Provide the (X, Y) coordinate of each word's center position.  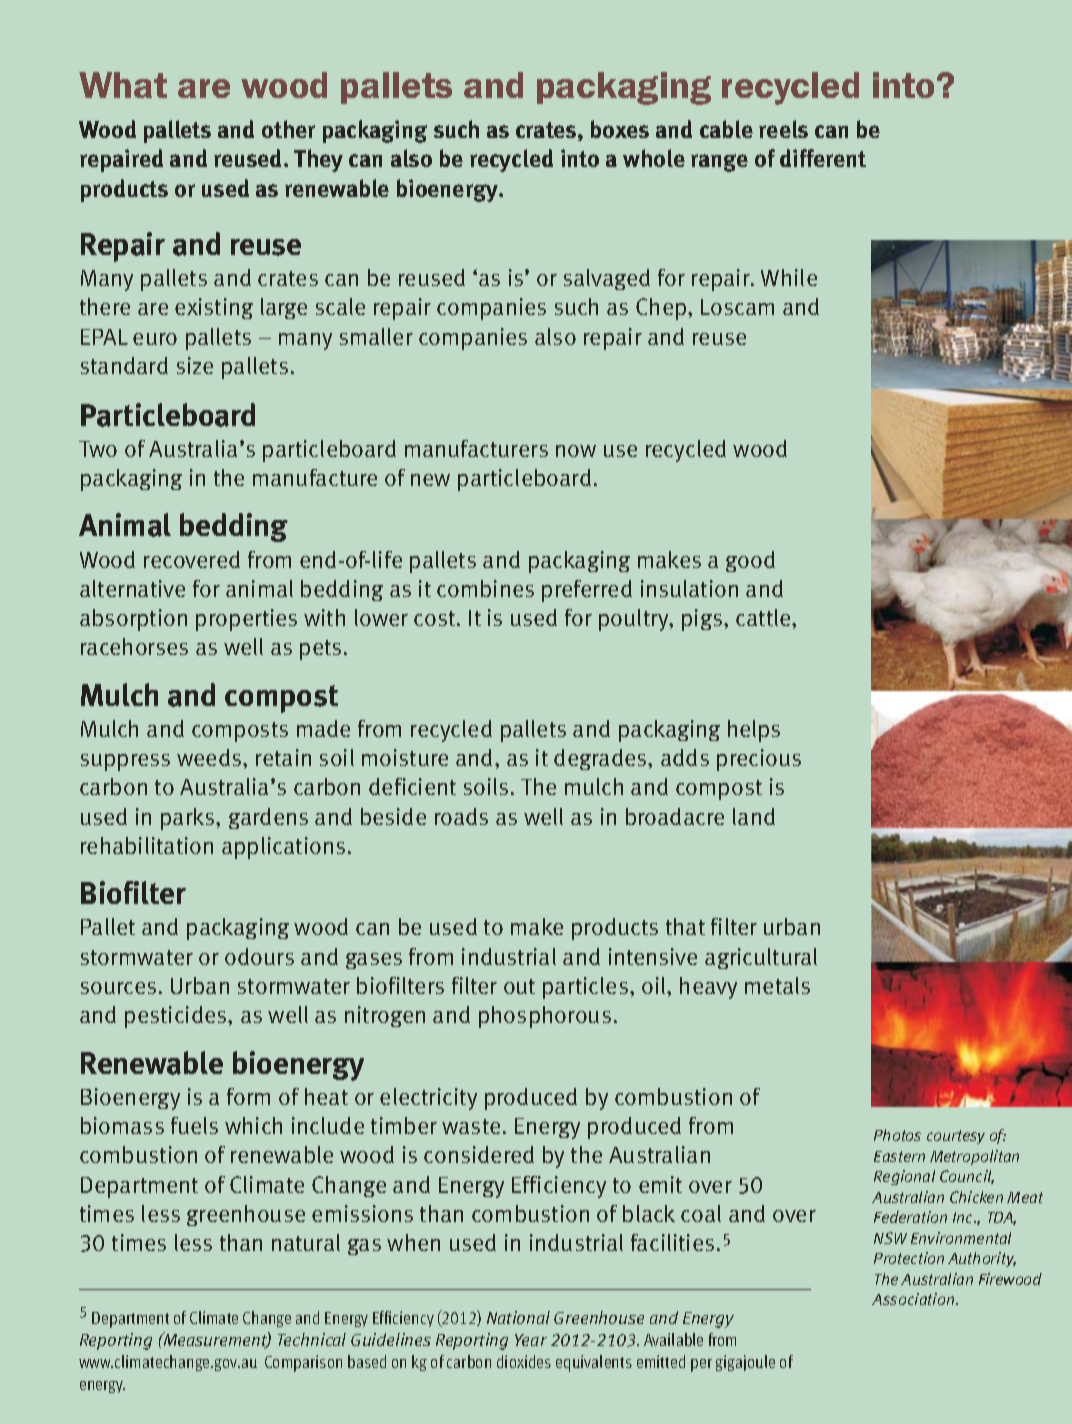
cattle (764, 617)
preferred (587, 591)
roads (461, 816)
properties (246, 620)
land (754, 816)
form (248, 1096)
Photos (897, 1135)
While (789, 277)
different (823, 158)
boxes (620, 129)
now (576, 451)
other (288, 129)
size (195, 365)
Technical (312, 1339)
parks (189, 819)
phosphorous (545, 1017)
